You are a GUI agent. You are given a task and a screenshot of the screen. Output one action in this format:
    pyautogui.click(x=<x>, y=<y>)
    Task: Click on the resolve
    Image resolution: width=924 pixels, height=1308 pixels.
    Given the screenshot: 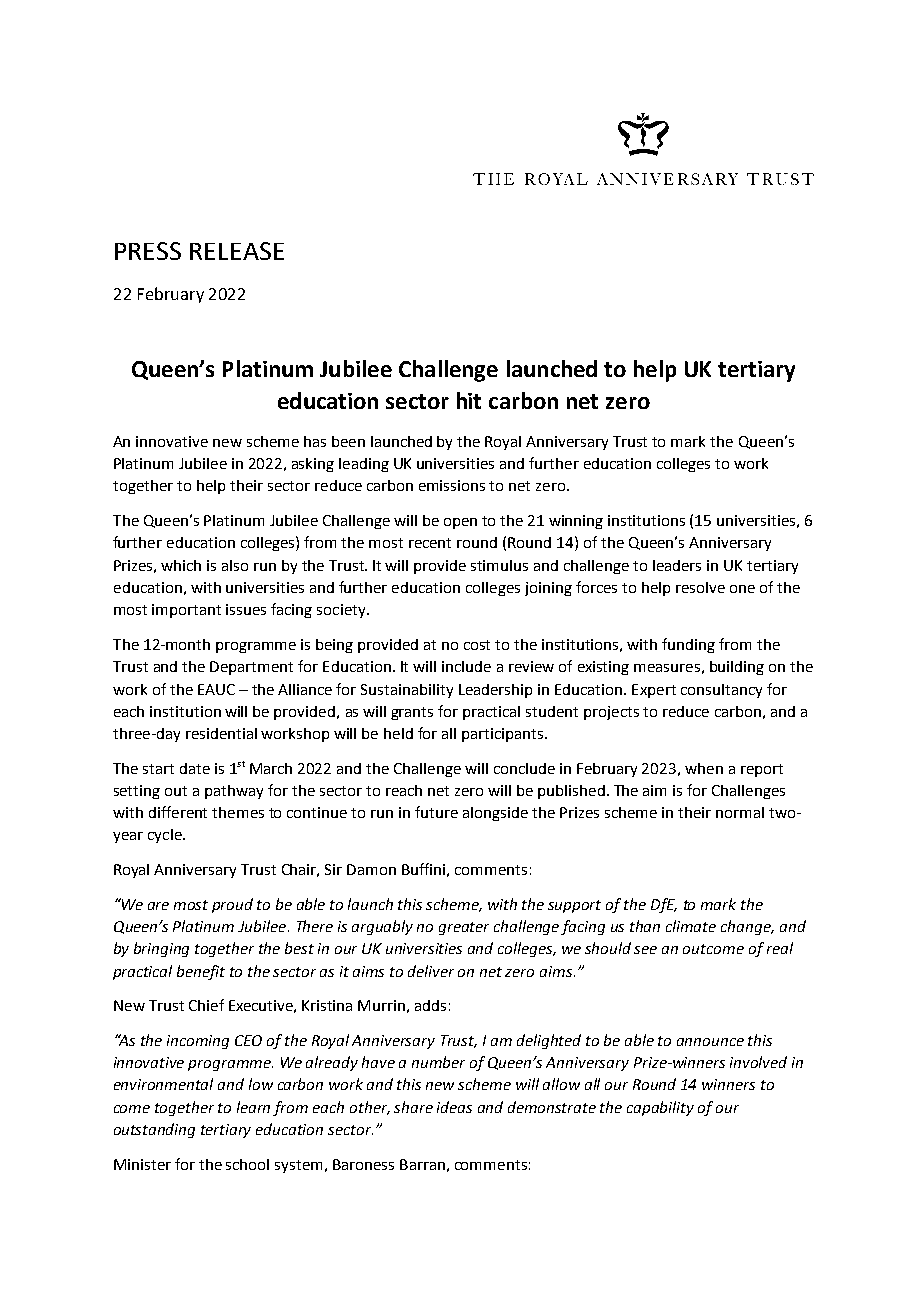 What is the action you would take?
    pyautogui.click(x=700, y=587)
